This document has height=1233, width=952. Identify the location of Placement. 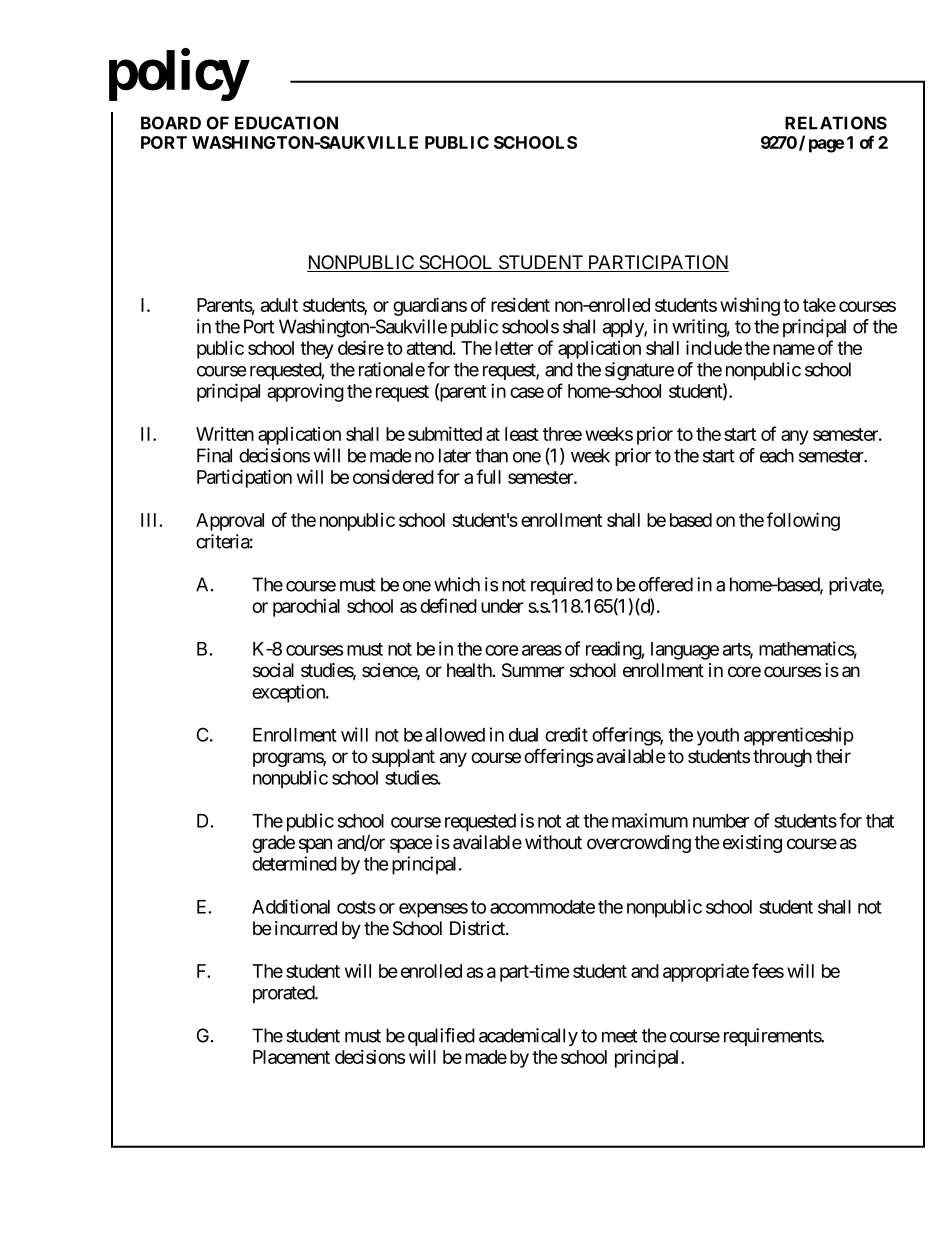
(291, 1057).
